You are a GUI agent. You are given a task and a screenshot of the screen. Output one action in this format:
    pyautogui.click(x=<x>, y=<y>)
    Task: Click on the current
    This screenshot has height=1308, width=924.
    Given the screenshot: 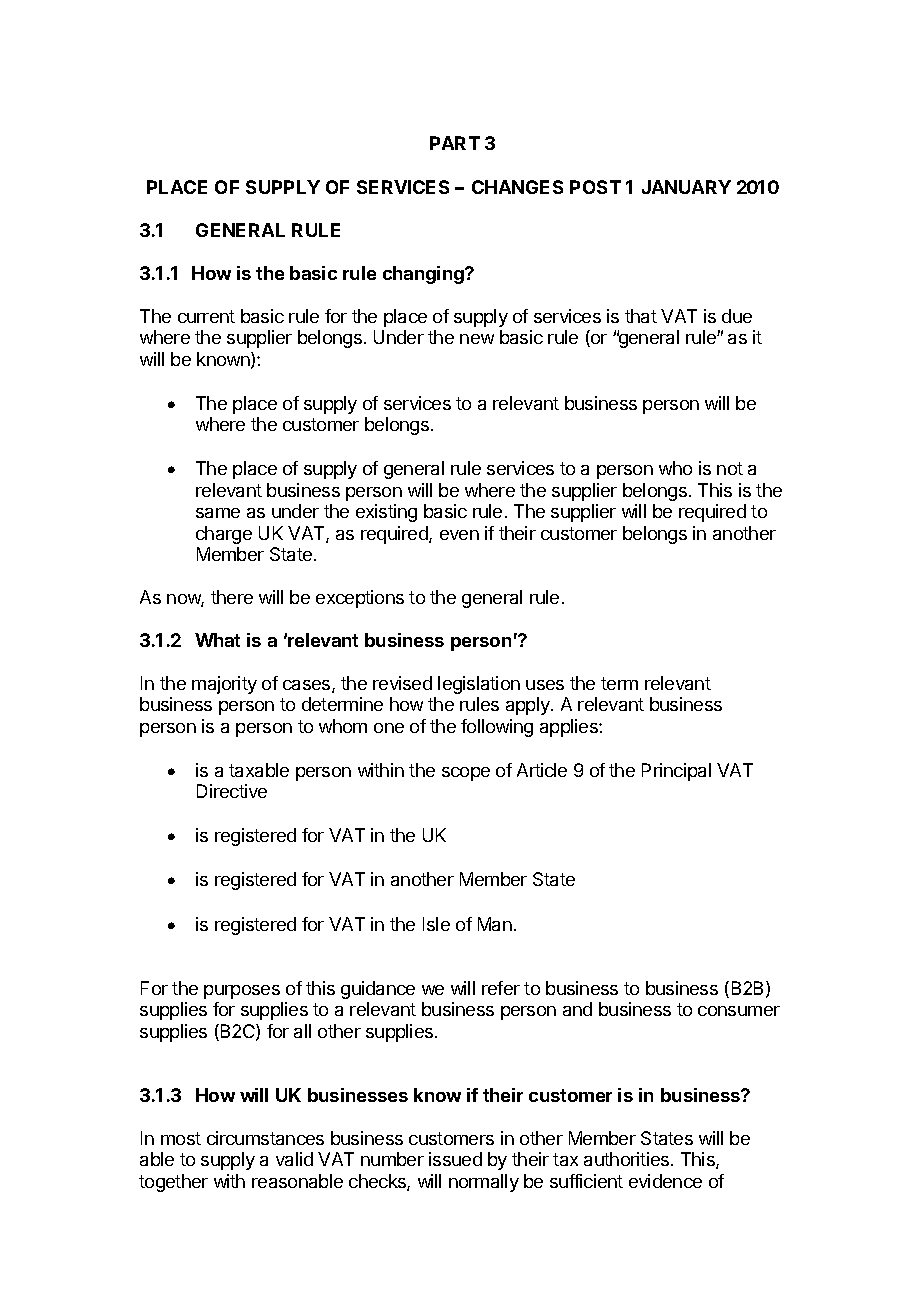 What is the action you would take?
    pyautogui.click(x=206, y=316)
